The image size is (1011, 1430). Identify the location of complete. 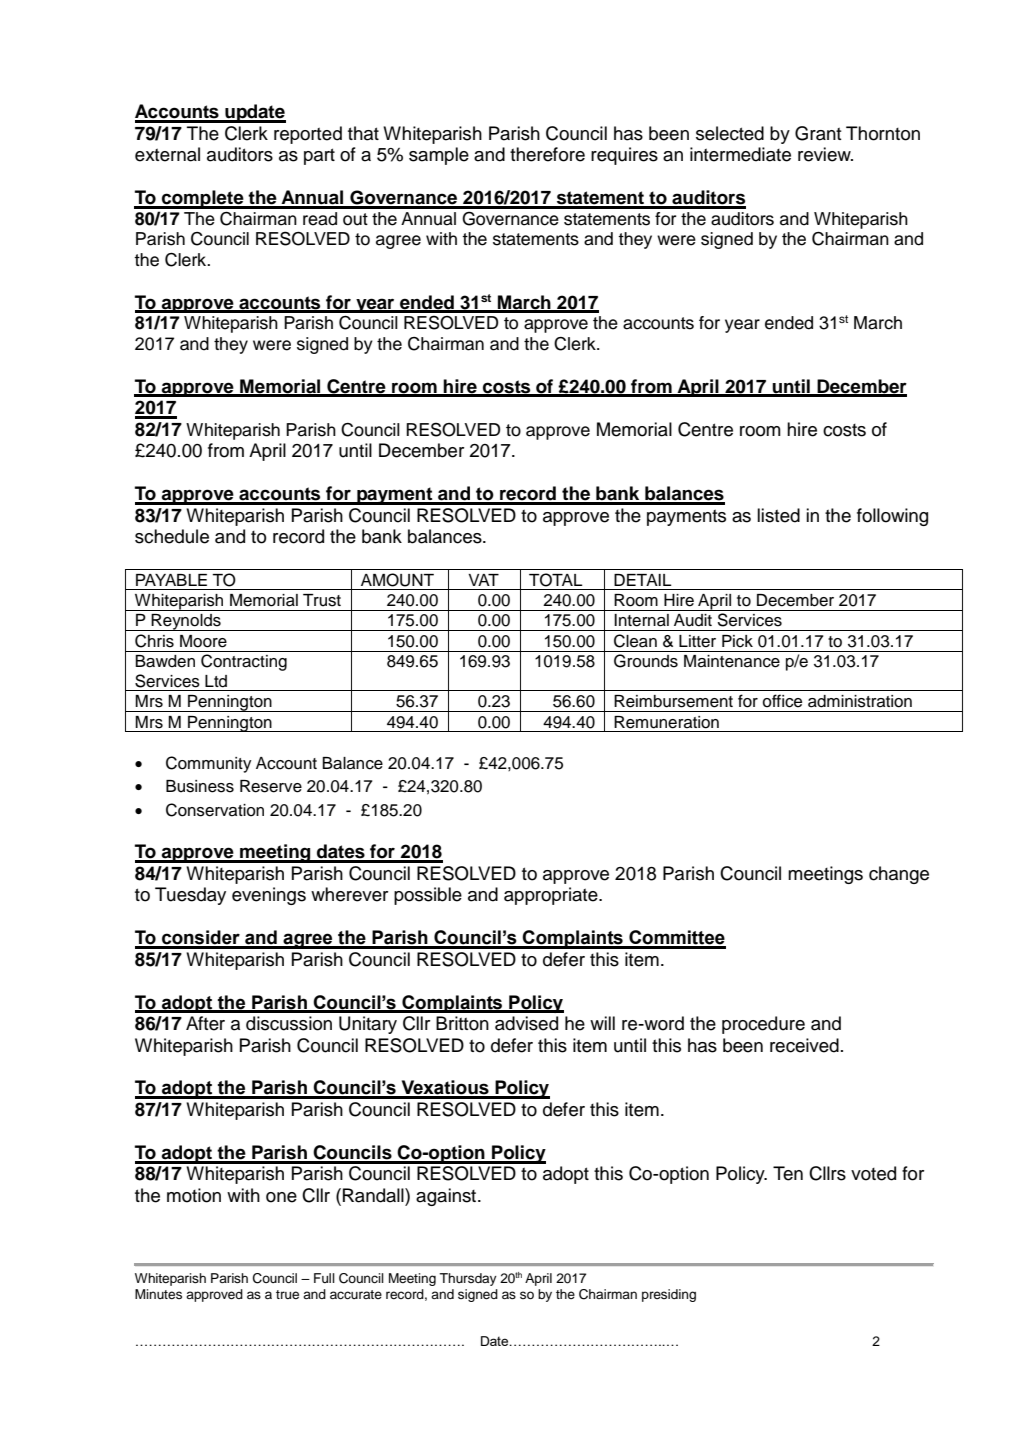
(203, 199).
